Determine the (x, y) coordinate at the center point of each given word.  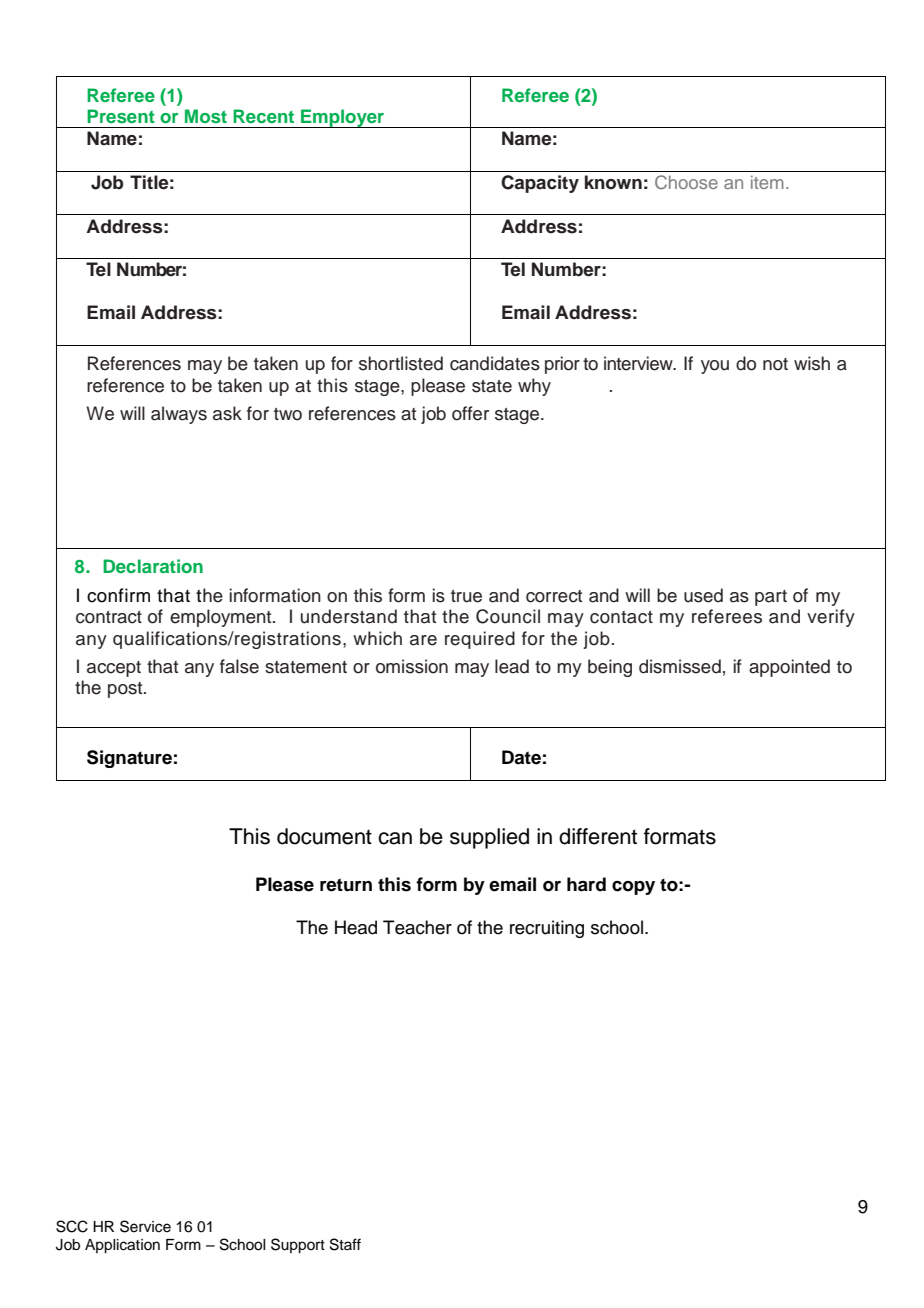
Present (121, 116)
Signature (129, 759)
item (767, 182)
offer (470, 413)
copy (633, 888)
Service (145, 1226)
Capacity (540, 184)
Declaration (153, 566)
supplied (489, 838)
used (703, 595)
